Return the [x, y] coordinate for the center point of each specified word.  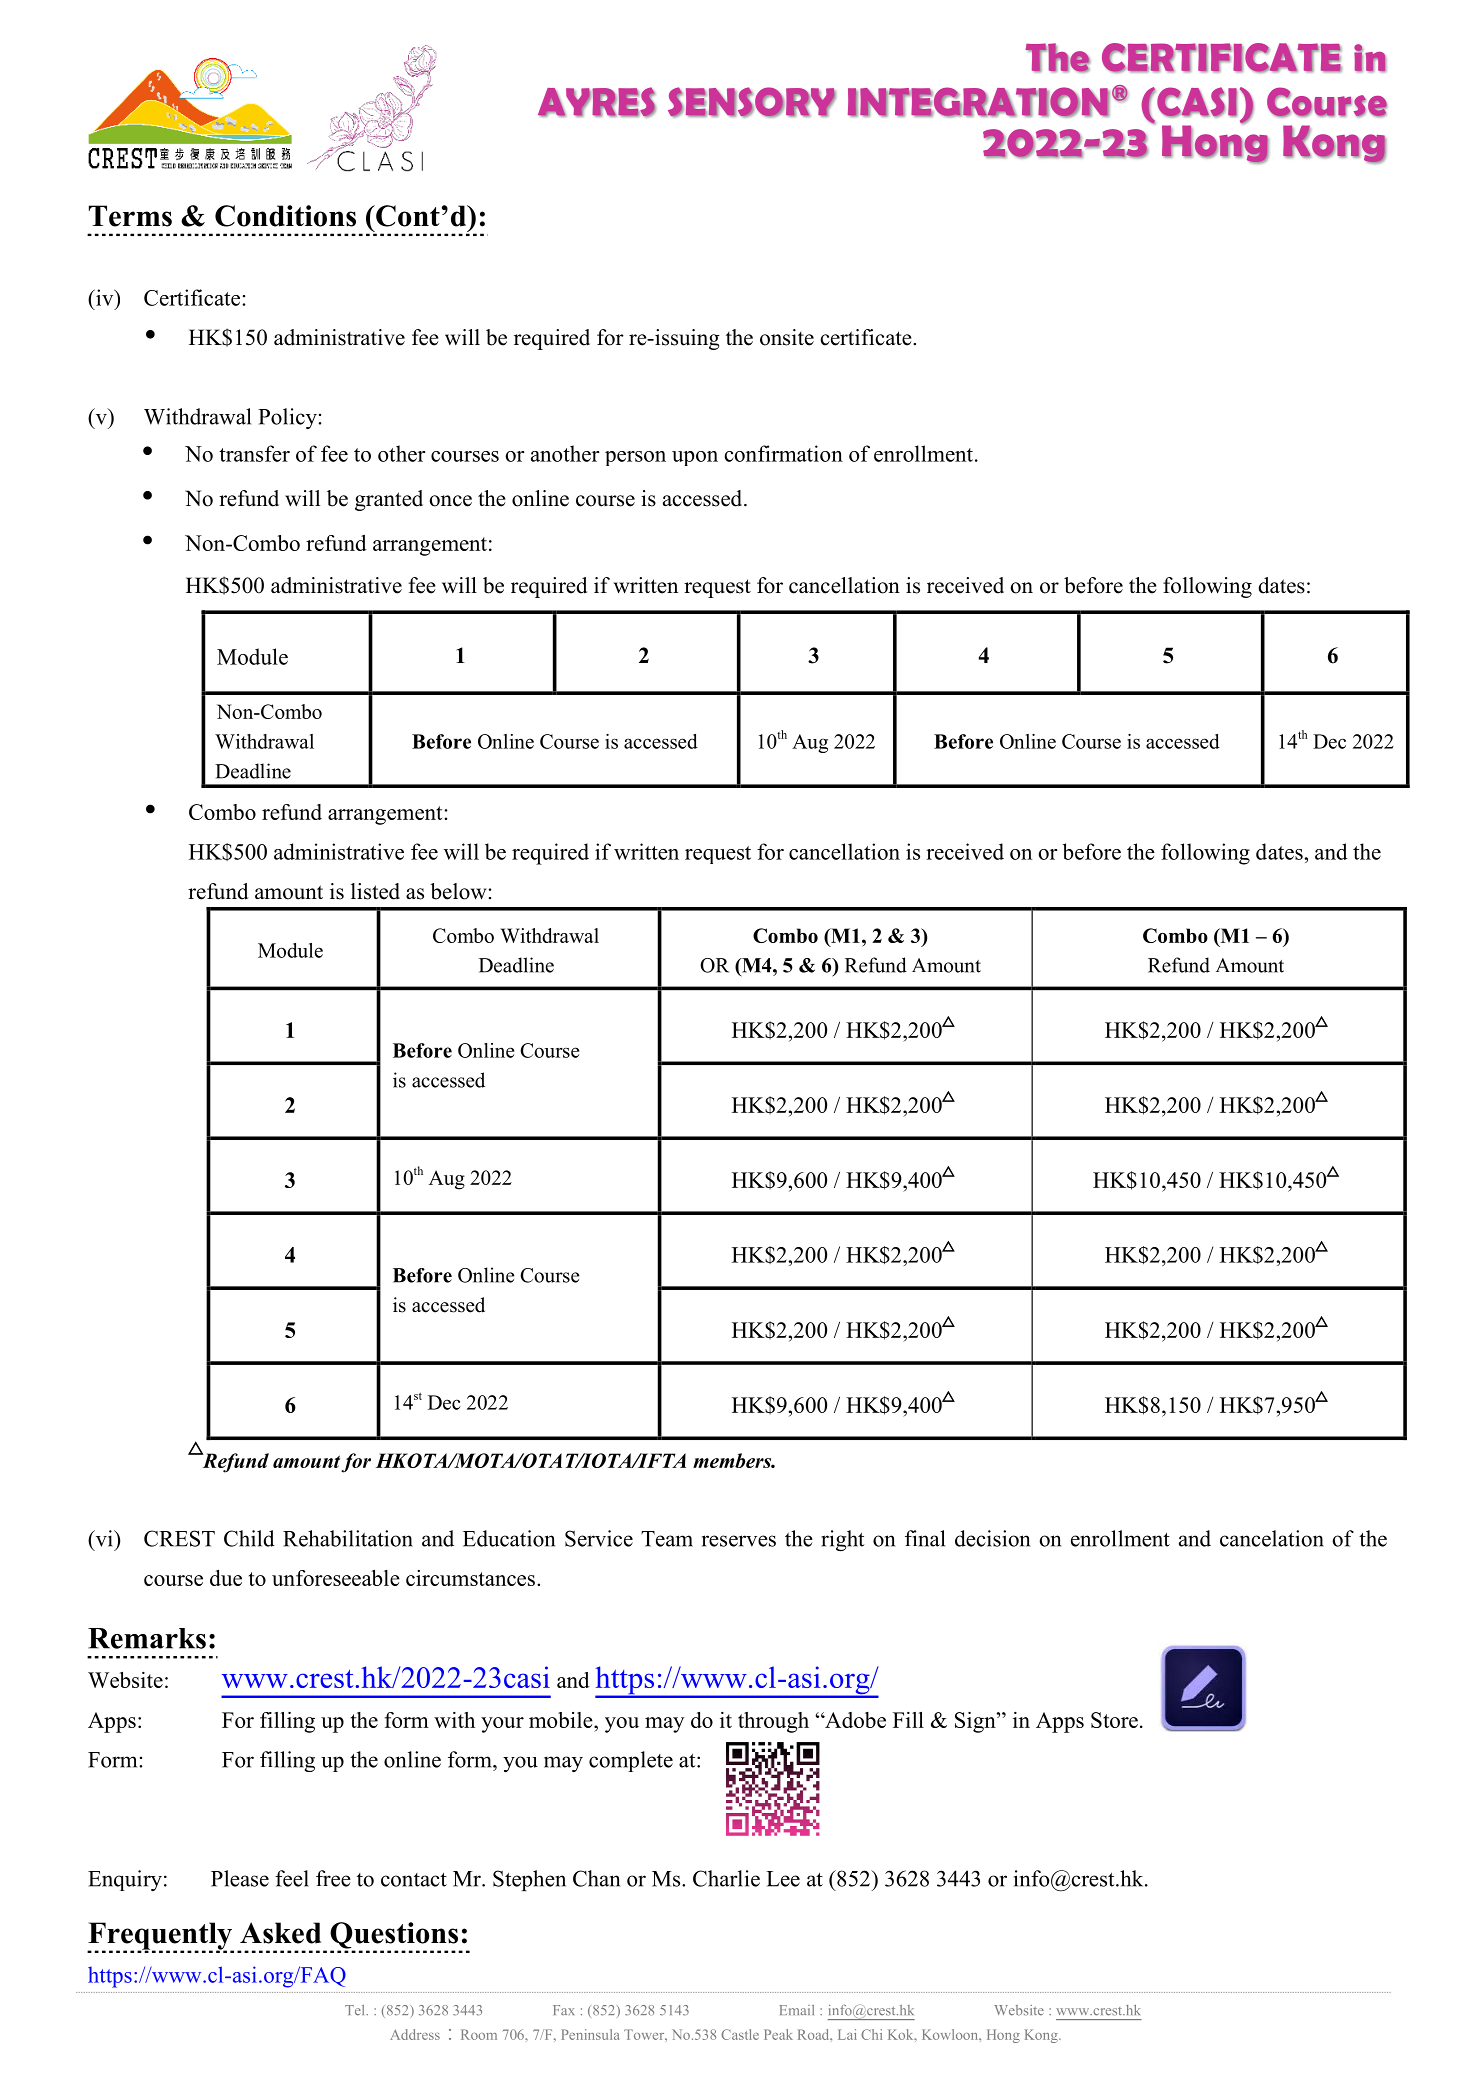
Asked [280, 1933]
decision [992, 1538]
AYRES [597, 102]
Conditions [285, 216]
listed [375, 891]
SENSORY [752, 102]
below [459, 891]
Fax [563, 2010]
